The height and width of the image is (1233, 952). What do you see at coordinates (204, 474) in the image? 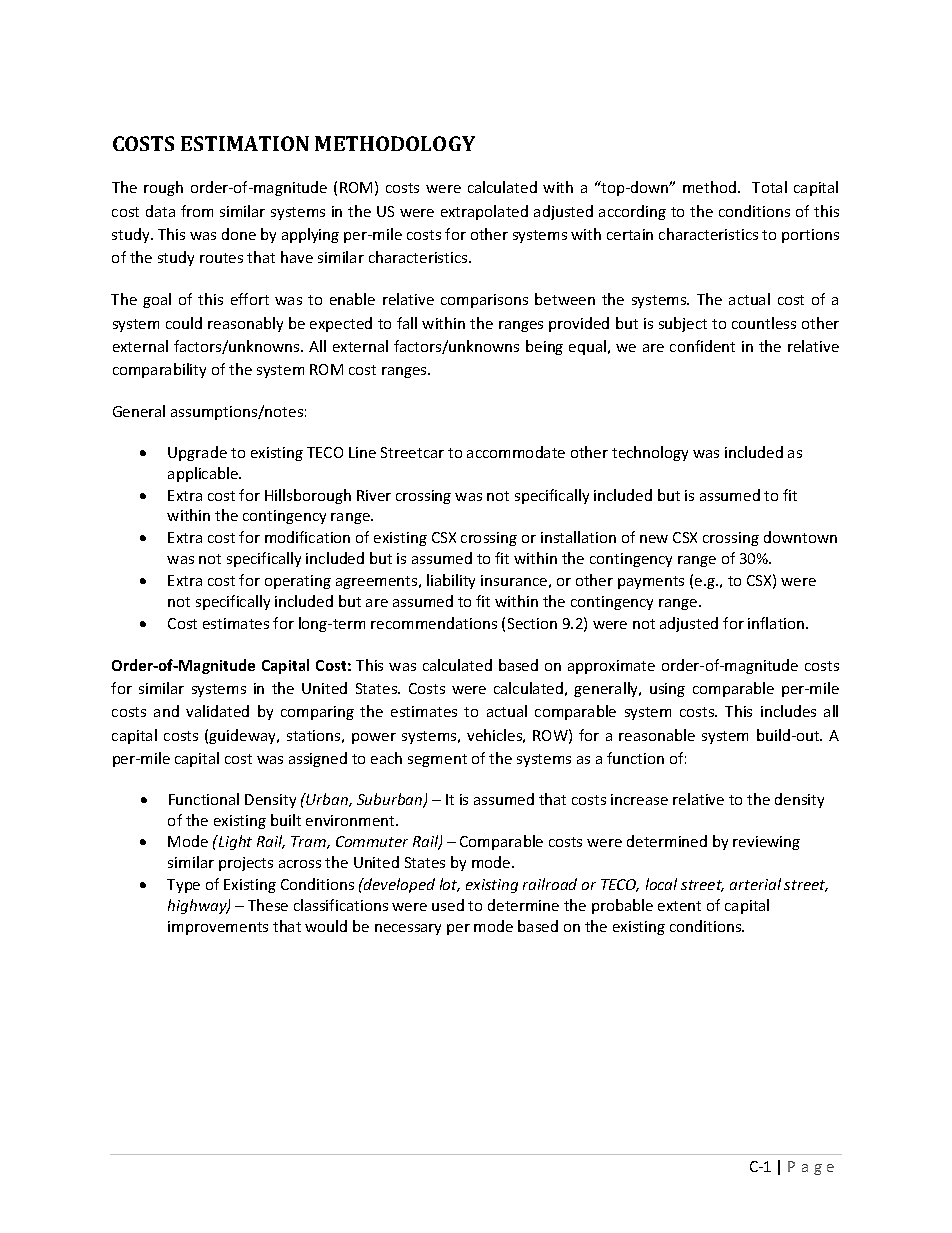
I see `applicable` at bounding box center [204, 474].
